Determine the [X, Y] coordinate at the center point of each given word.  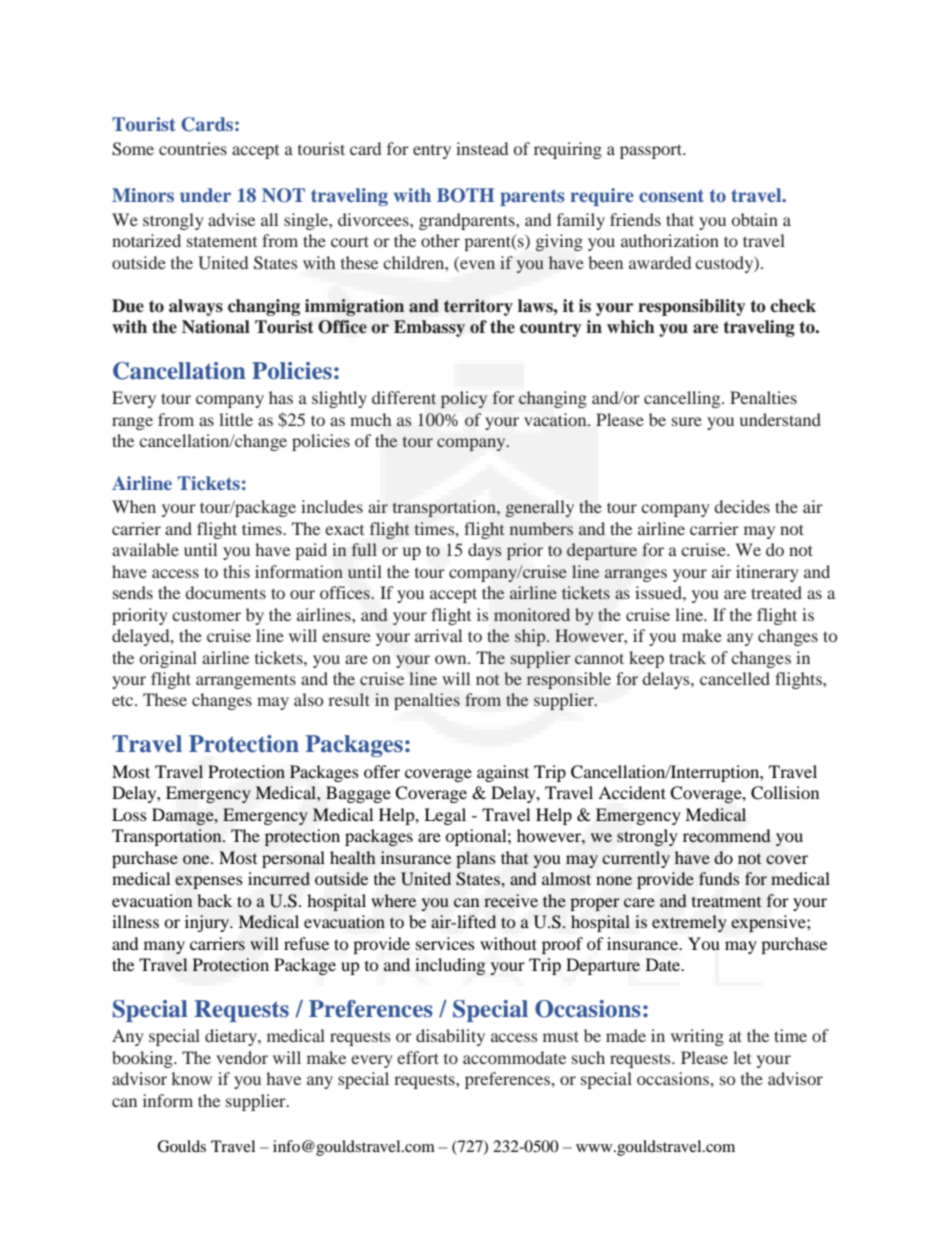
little [236, 419]
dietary [232, 1037]
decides [742, 506]
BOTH [465, 195]
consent [671, 195]
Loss [129, 814]
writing [697, 1037]
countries [193, 148]
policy [464, 399]
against [503, 773]
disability [450, 1037]
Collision [785, 793]
